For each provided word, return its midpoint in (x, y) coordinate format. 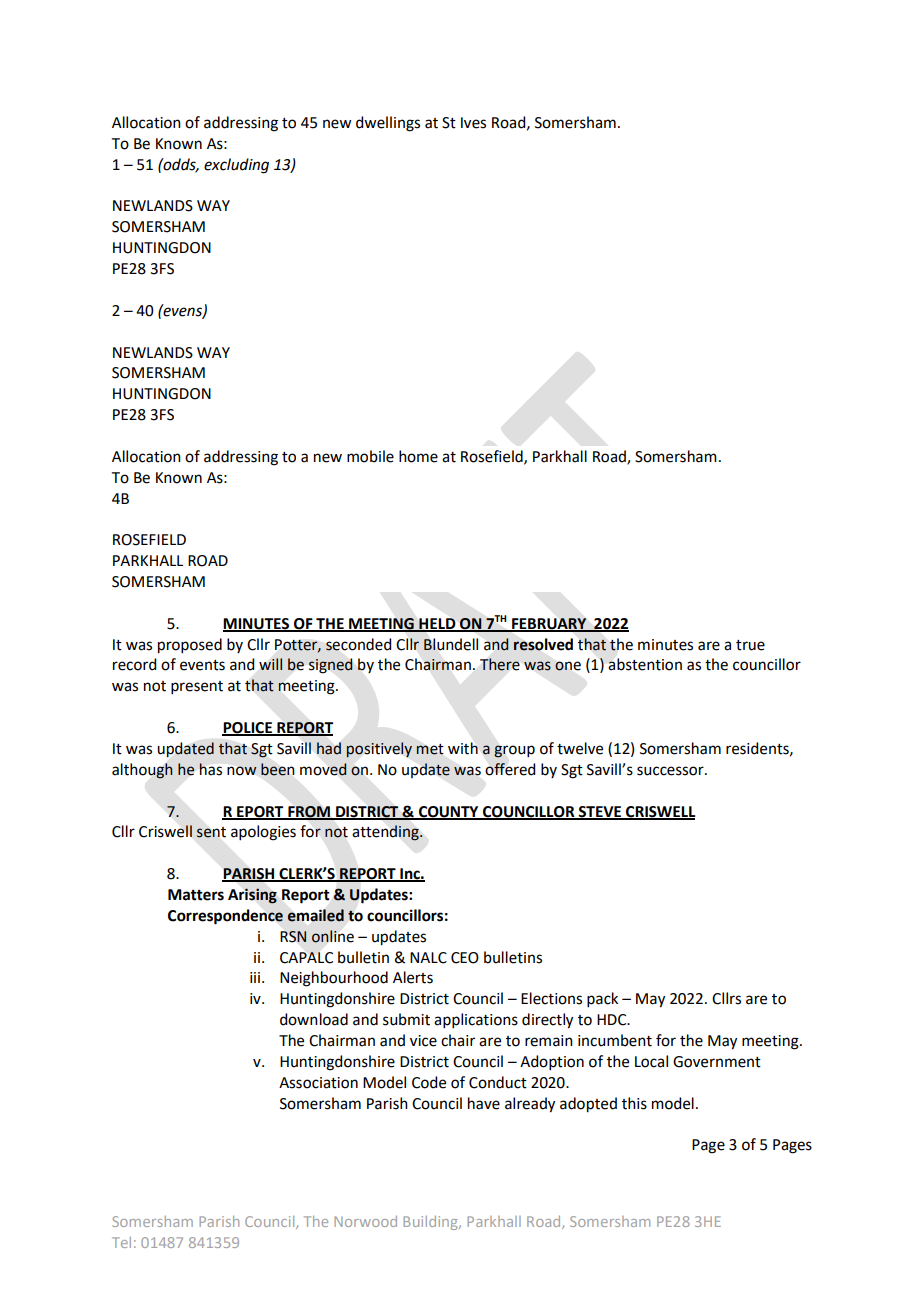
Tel (121, 1242)
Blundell (451, 644)
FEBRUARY (549, 624)
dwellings (388, 124)
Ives (473, 123)
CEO (465, 958)
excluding (236, 166)
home (418, 456)
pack (602, 999)
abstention (645, 664)
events (202, 665)
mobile (370, 456)
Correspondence (225, 917)
